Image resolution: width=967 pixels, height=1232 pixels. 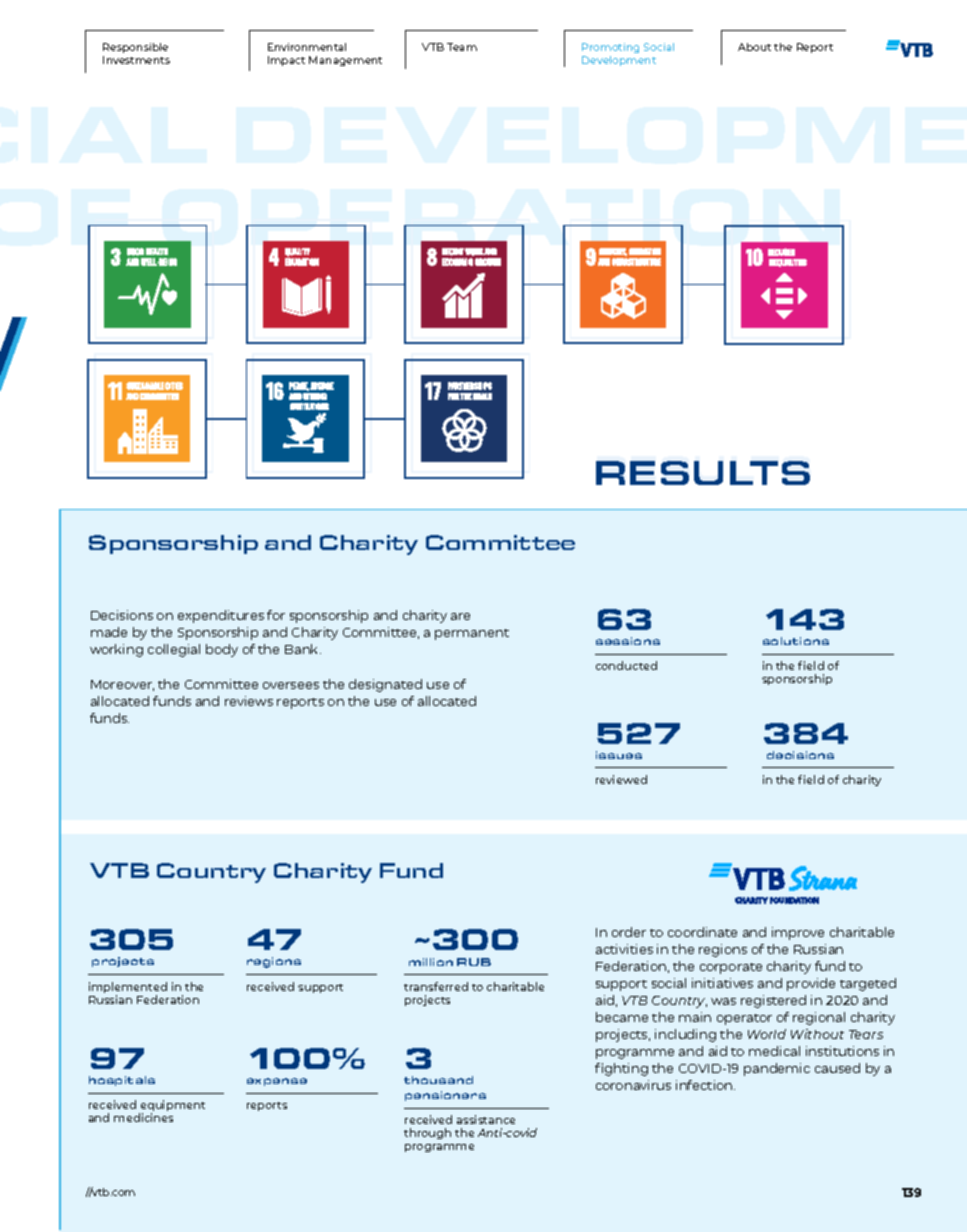 What do you see at coordinates (221, 616) in the image?
I see `expenditures` at bounding box center [221, 616].
